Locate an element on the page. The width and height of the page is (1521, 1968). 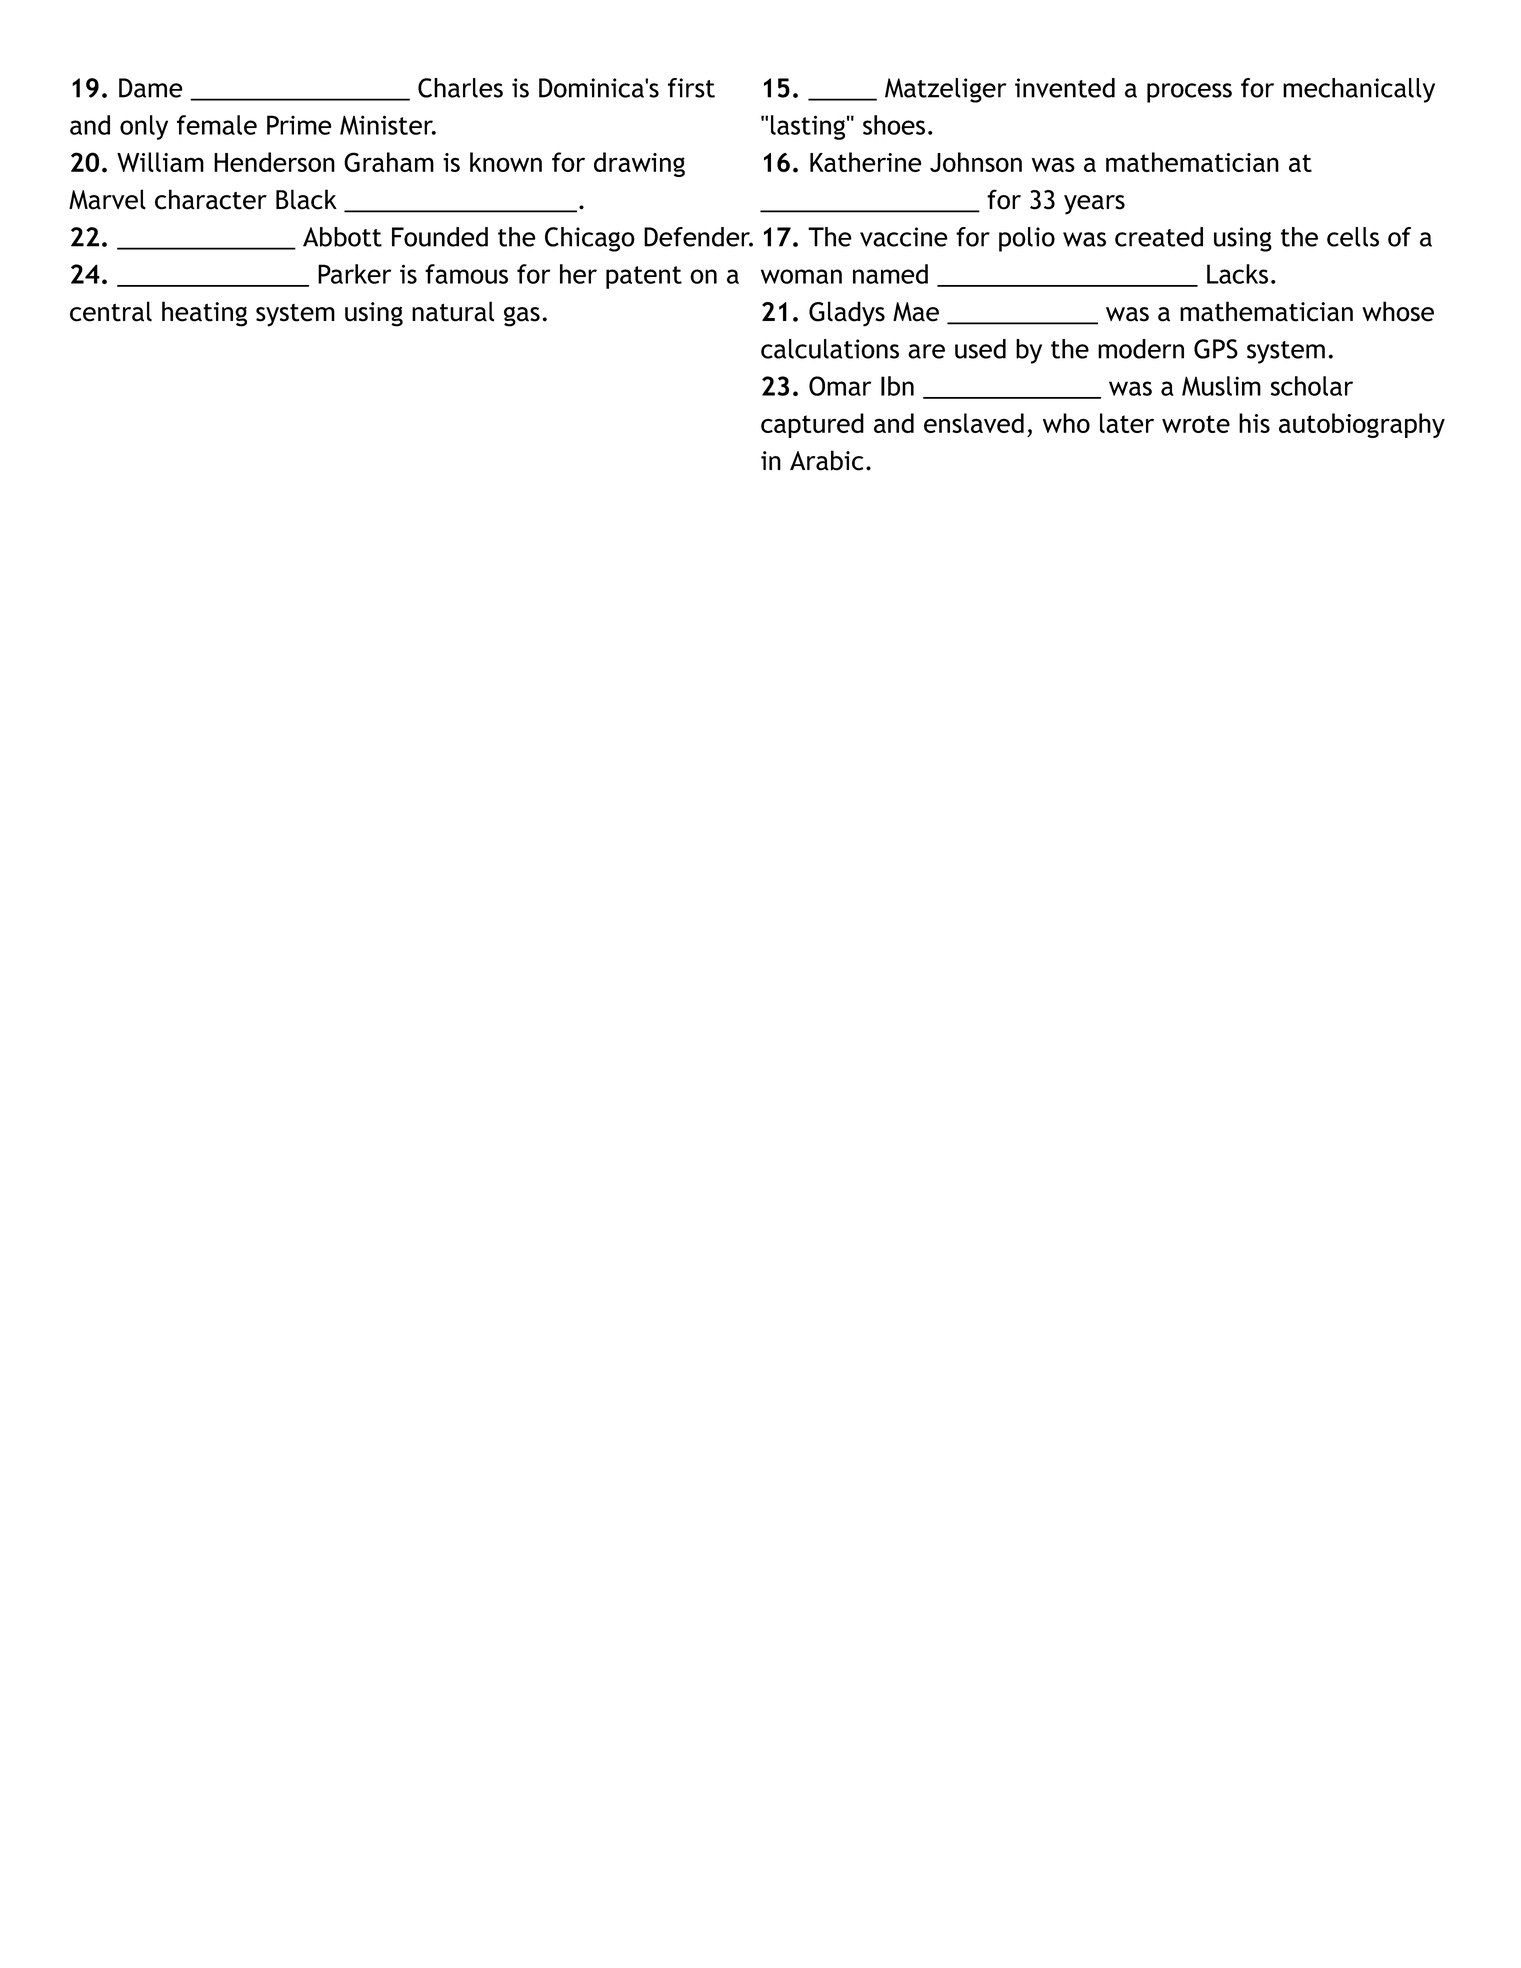
first is located at coordinates (691, 88).
